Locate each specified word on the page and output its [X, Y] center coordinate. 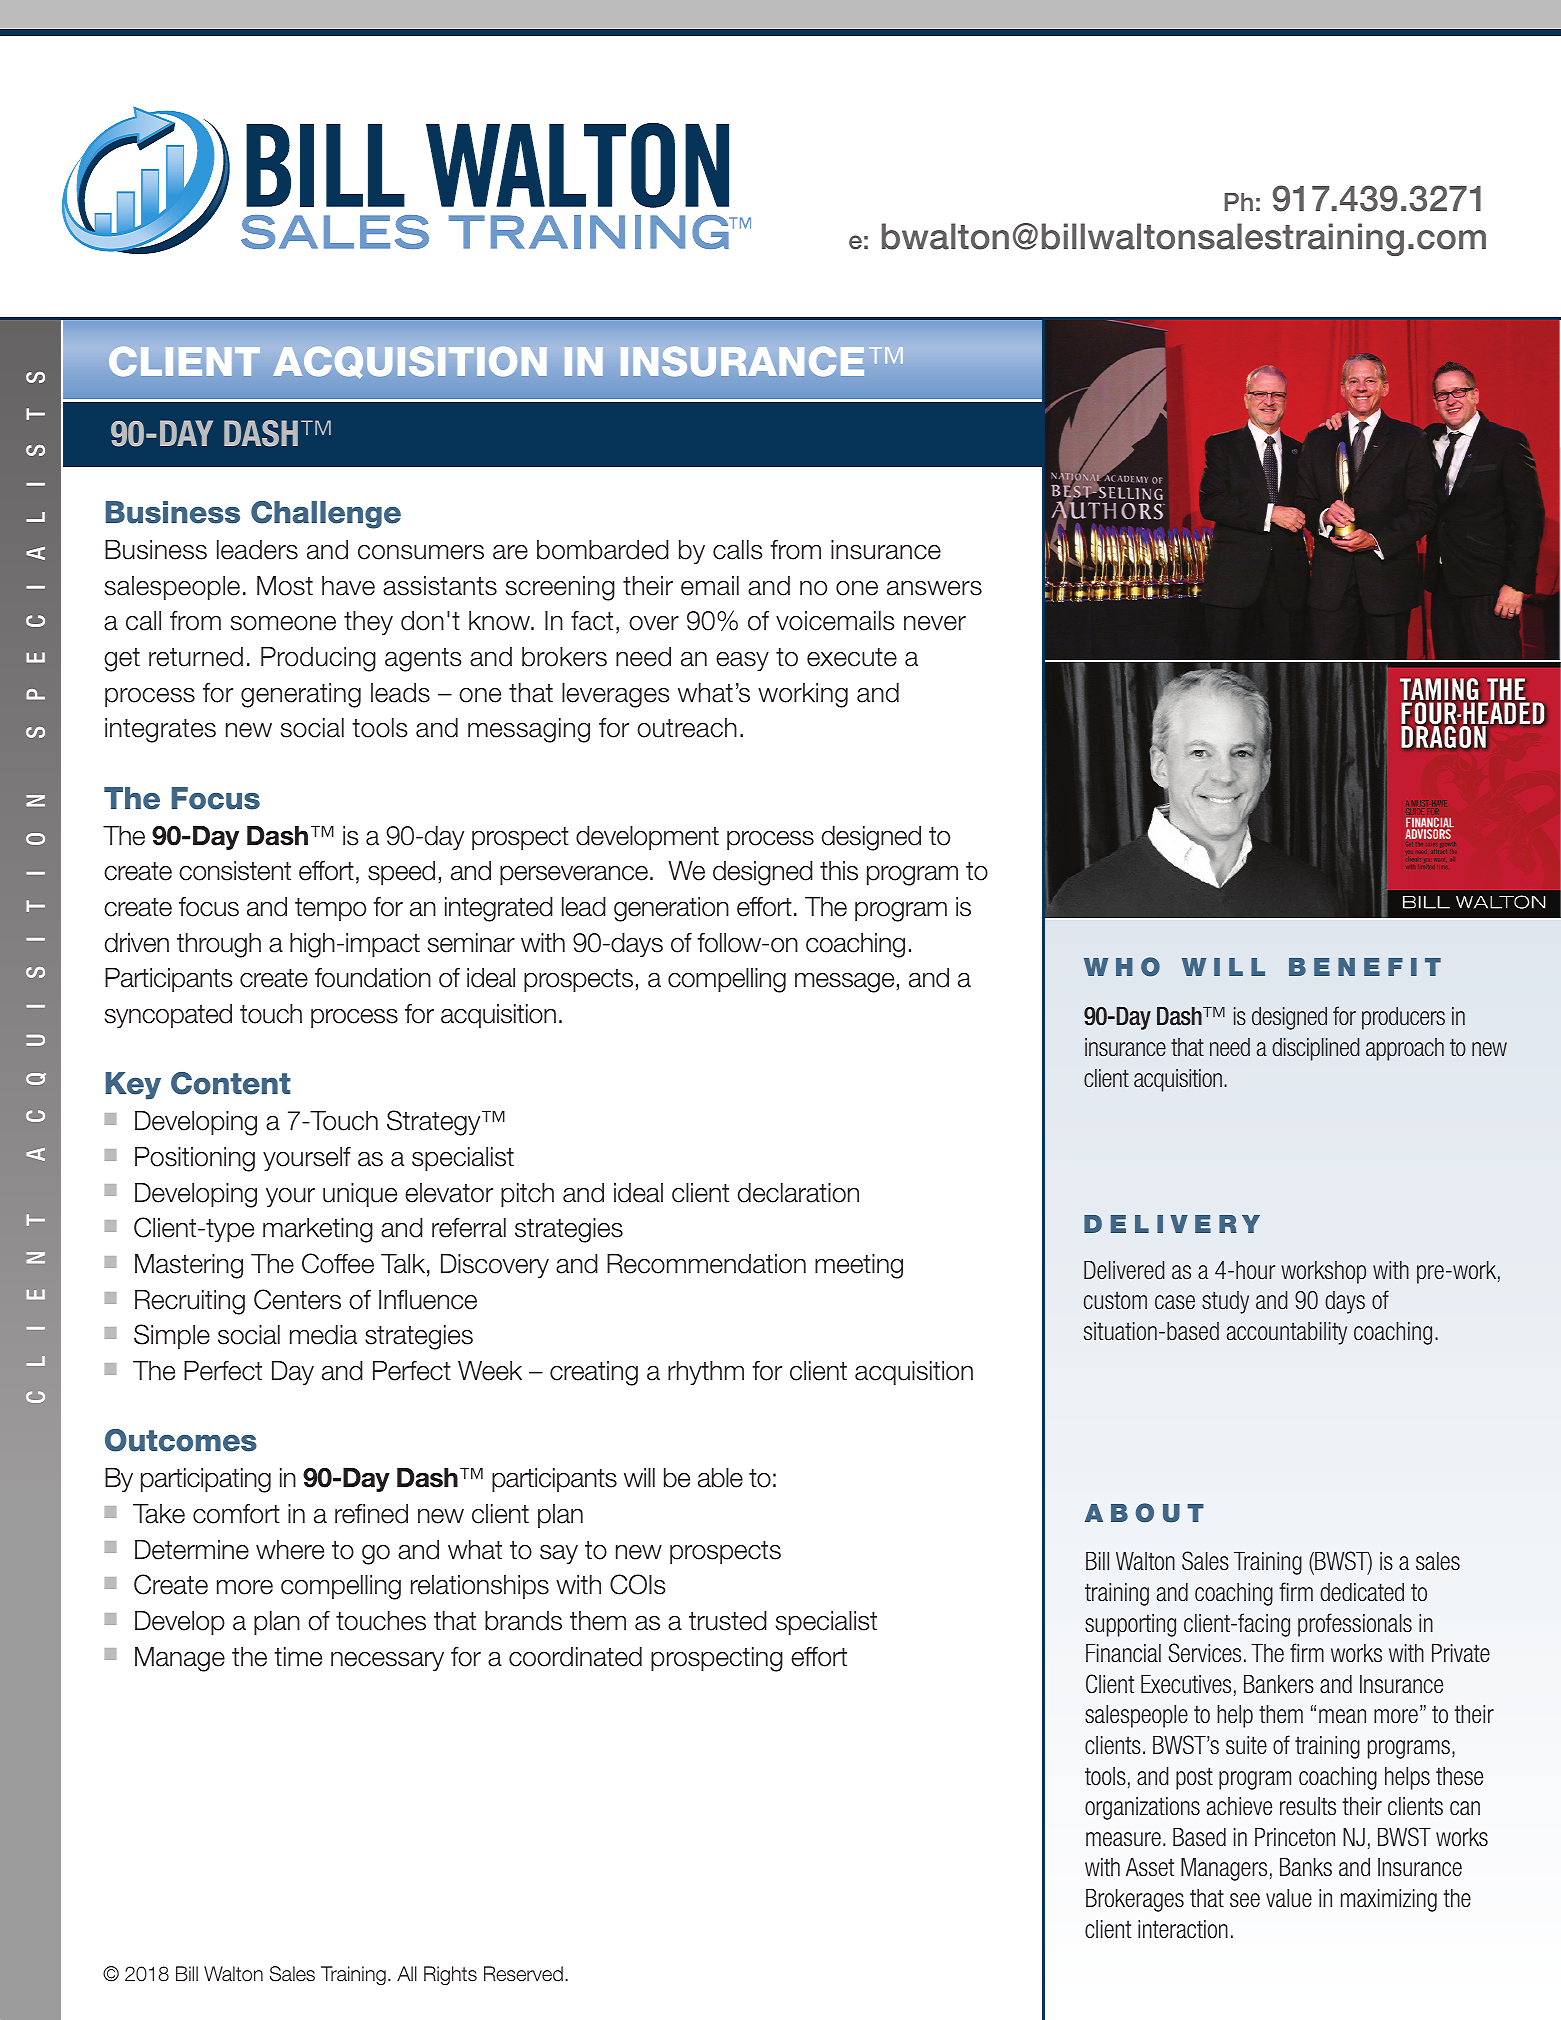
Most [285, 586]
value [1289, 1898]
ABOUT [1144, 1513]
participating [206, 1480]
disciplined [1315, 1049]
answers [934, 588]
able [720, 1478]
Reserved [523, 1974]
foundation [373, 978]
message [844, 983]
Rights [450, 1975]
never [935, 623]
